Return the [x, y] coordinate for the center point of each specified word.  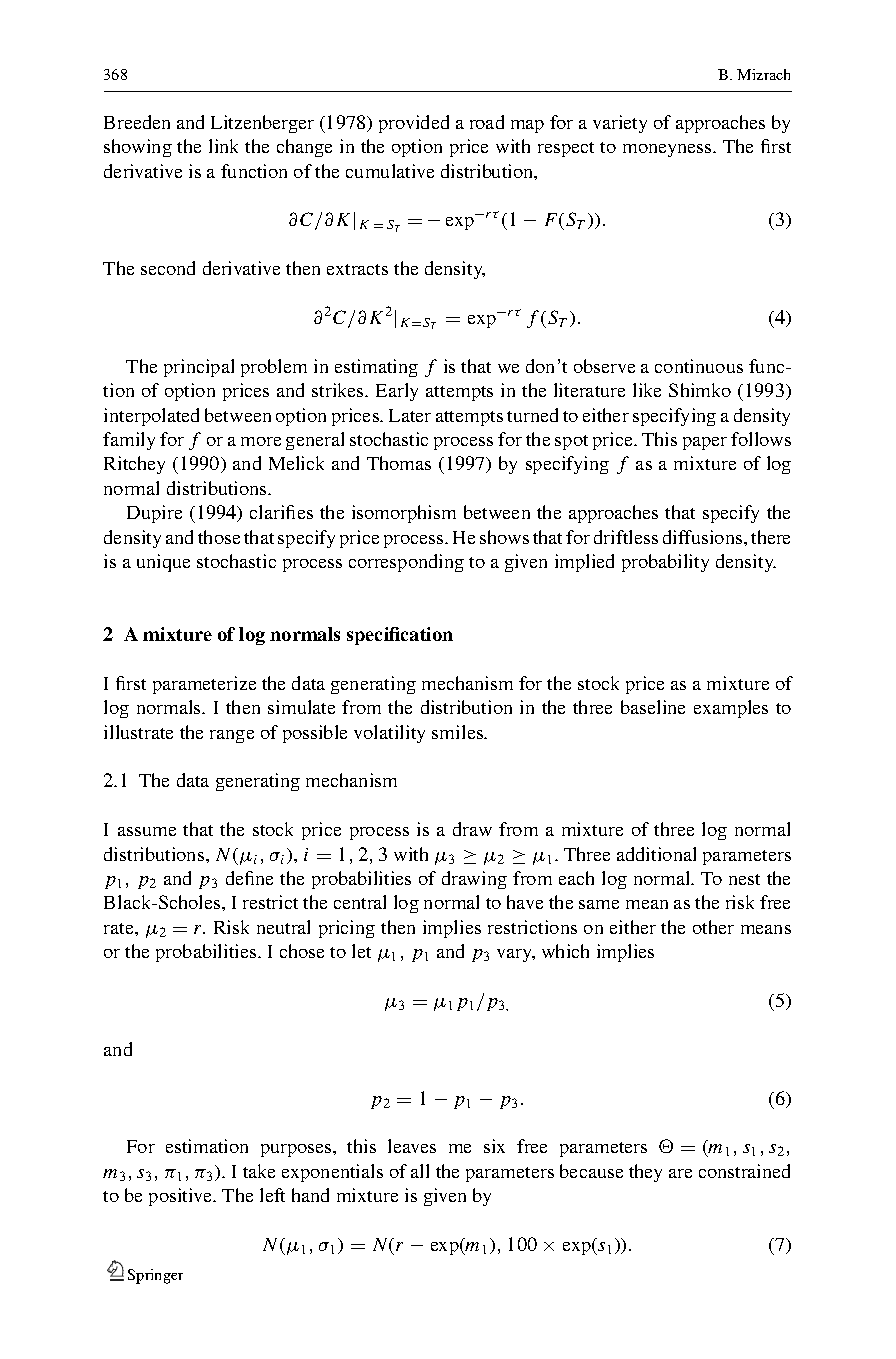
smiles [459, 732]
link [223, 146]
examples [731, 709]
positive [182, 1197]
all [420, 1171]
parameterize [204, 685]
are [680, 1173]
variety [620, 124]
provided [414, 124]
